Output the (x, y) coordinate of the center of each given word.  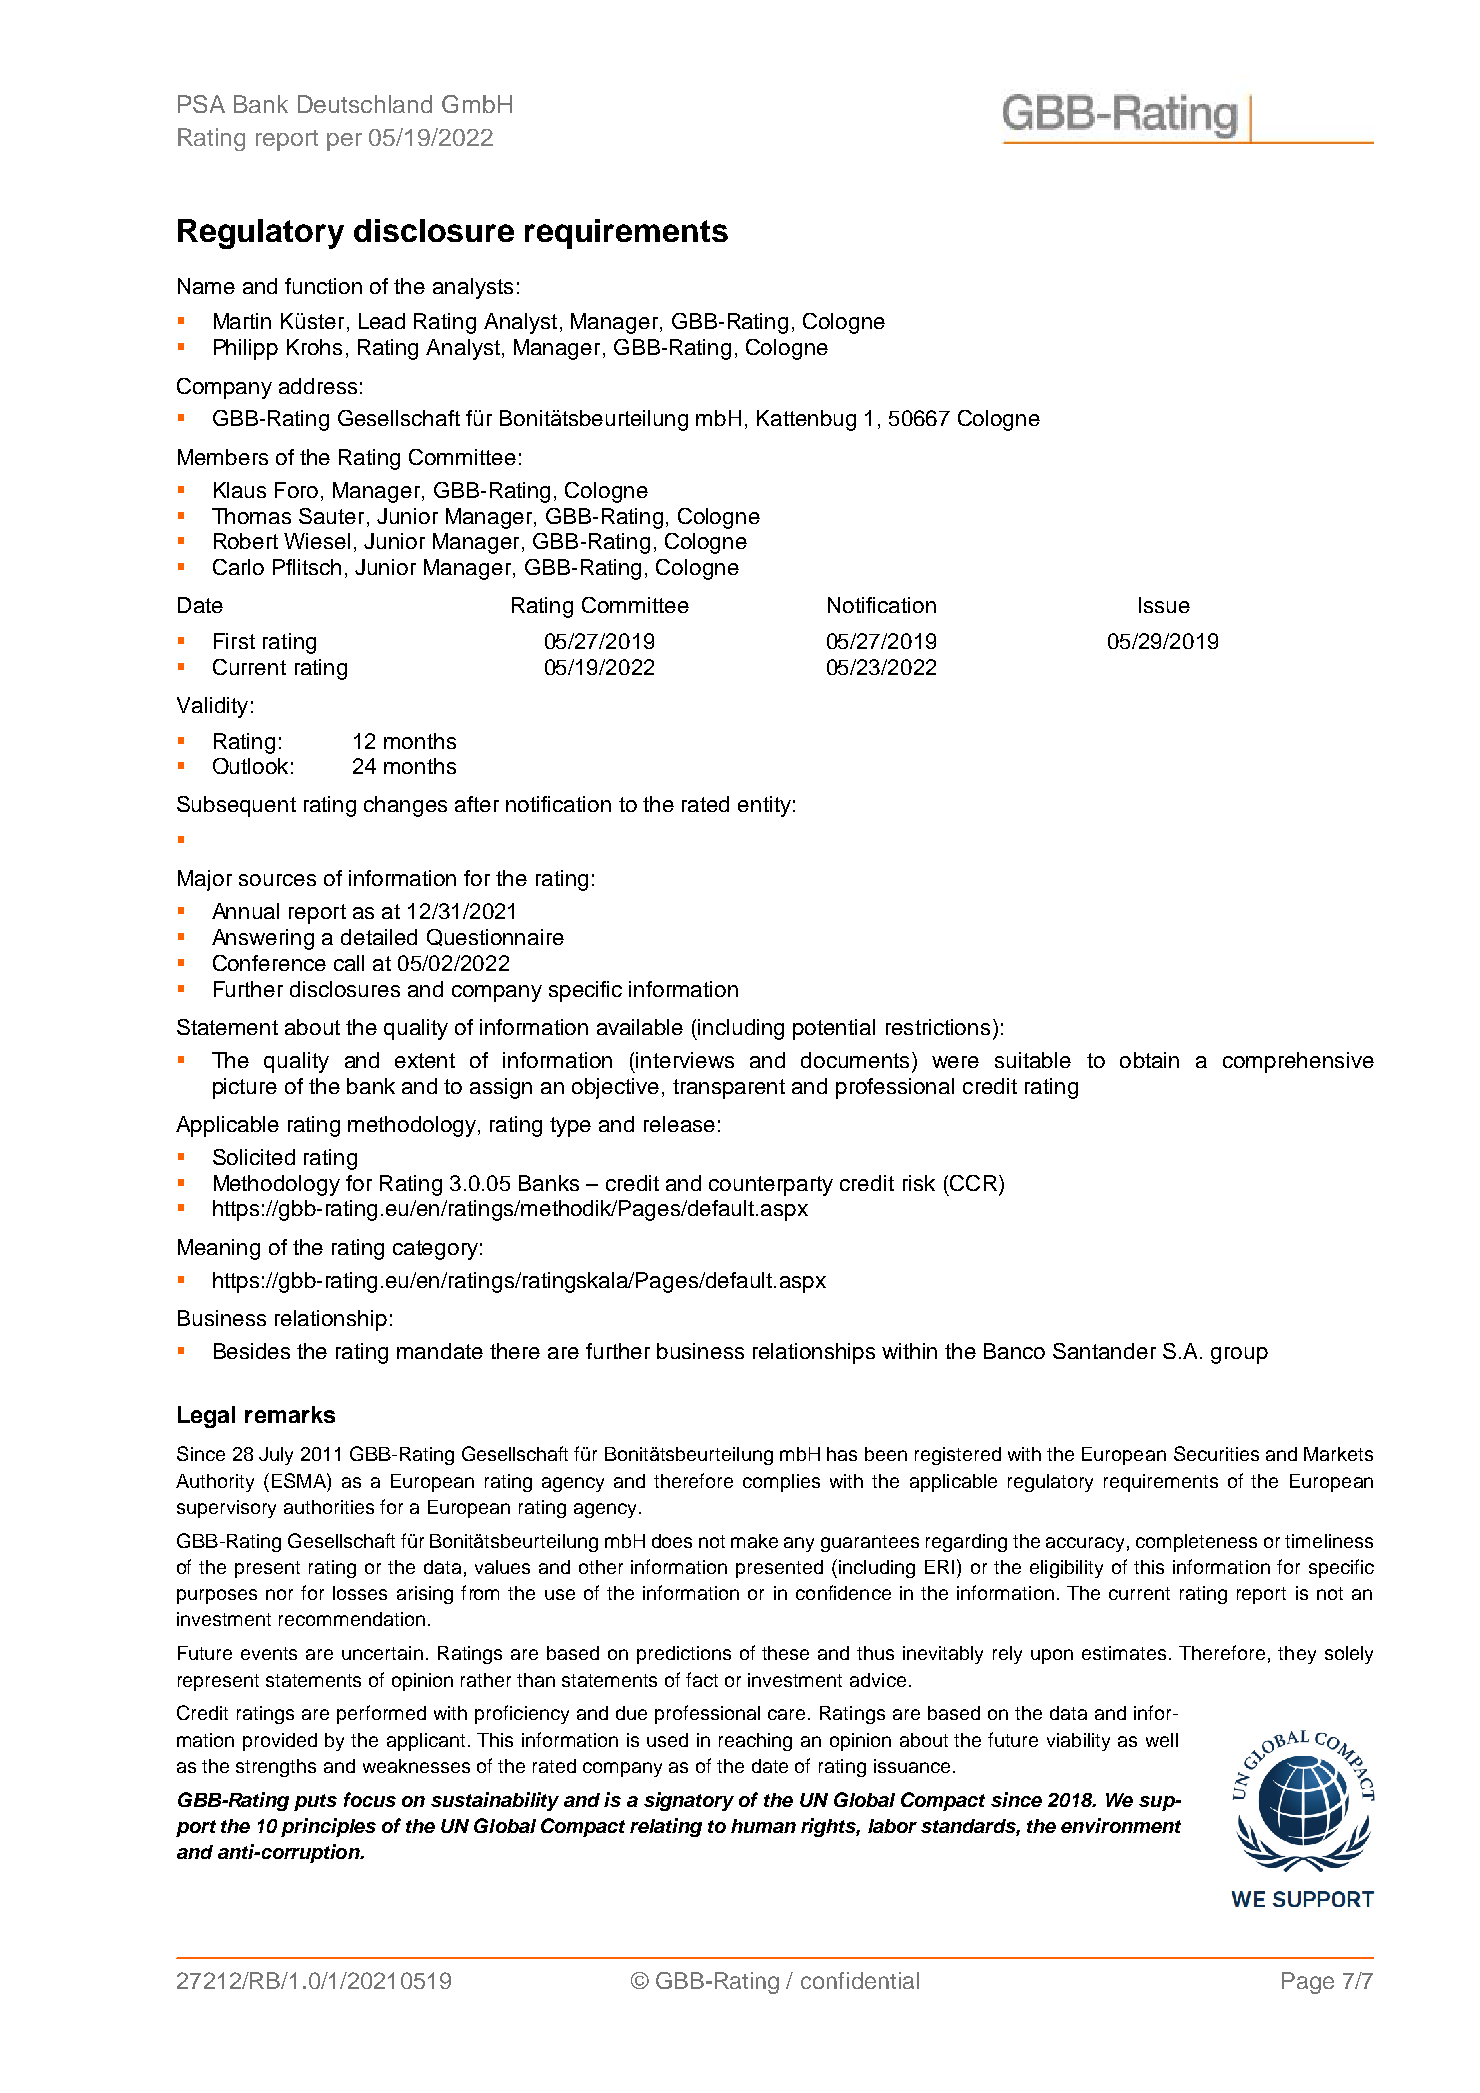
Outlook (250, 766)
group (1239, 1355)
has (842, 1454)
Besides (252, 1351)
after (477, 804)
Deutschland (365, 104)
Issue (1164, 605)
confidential (860, 1980)
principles (328, 1827)
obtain (1149, 1060)
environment (1121, 1825)
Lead (382, 321)
